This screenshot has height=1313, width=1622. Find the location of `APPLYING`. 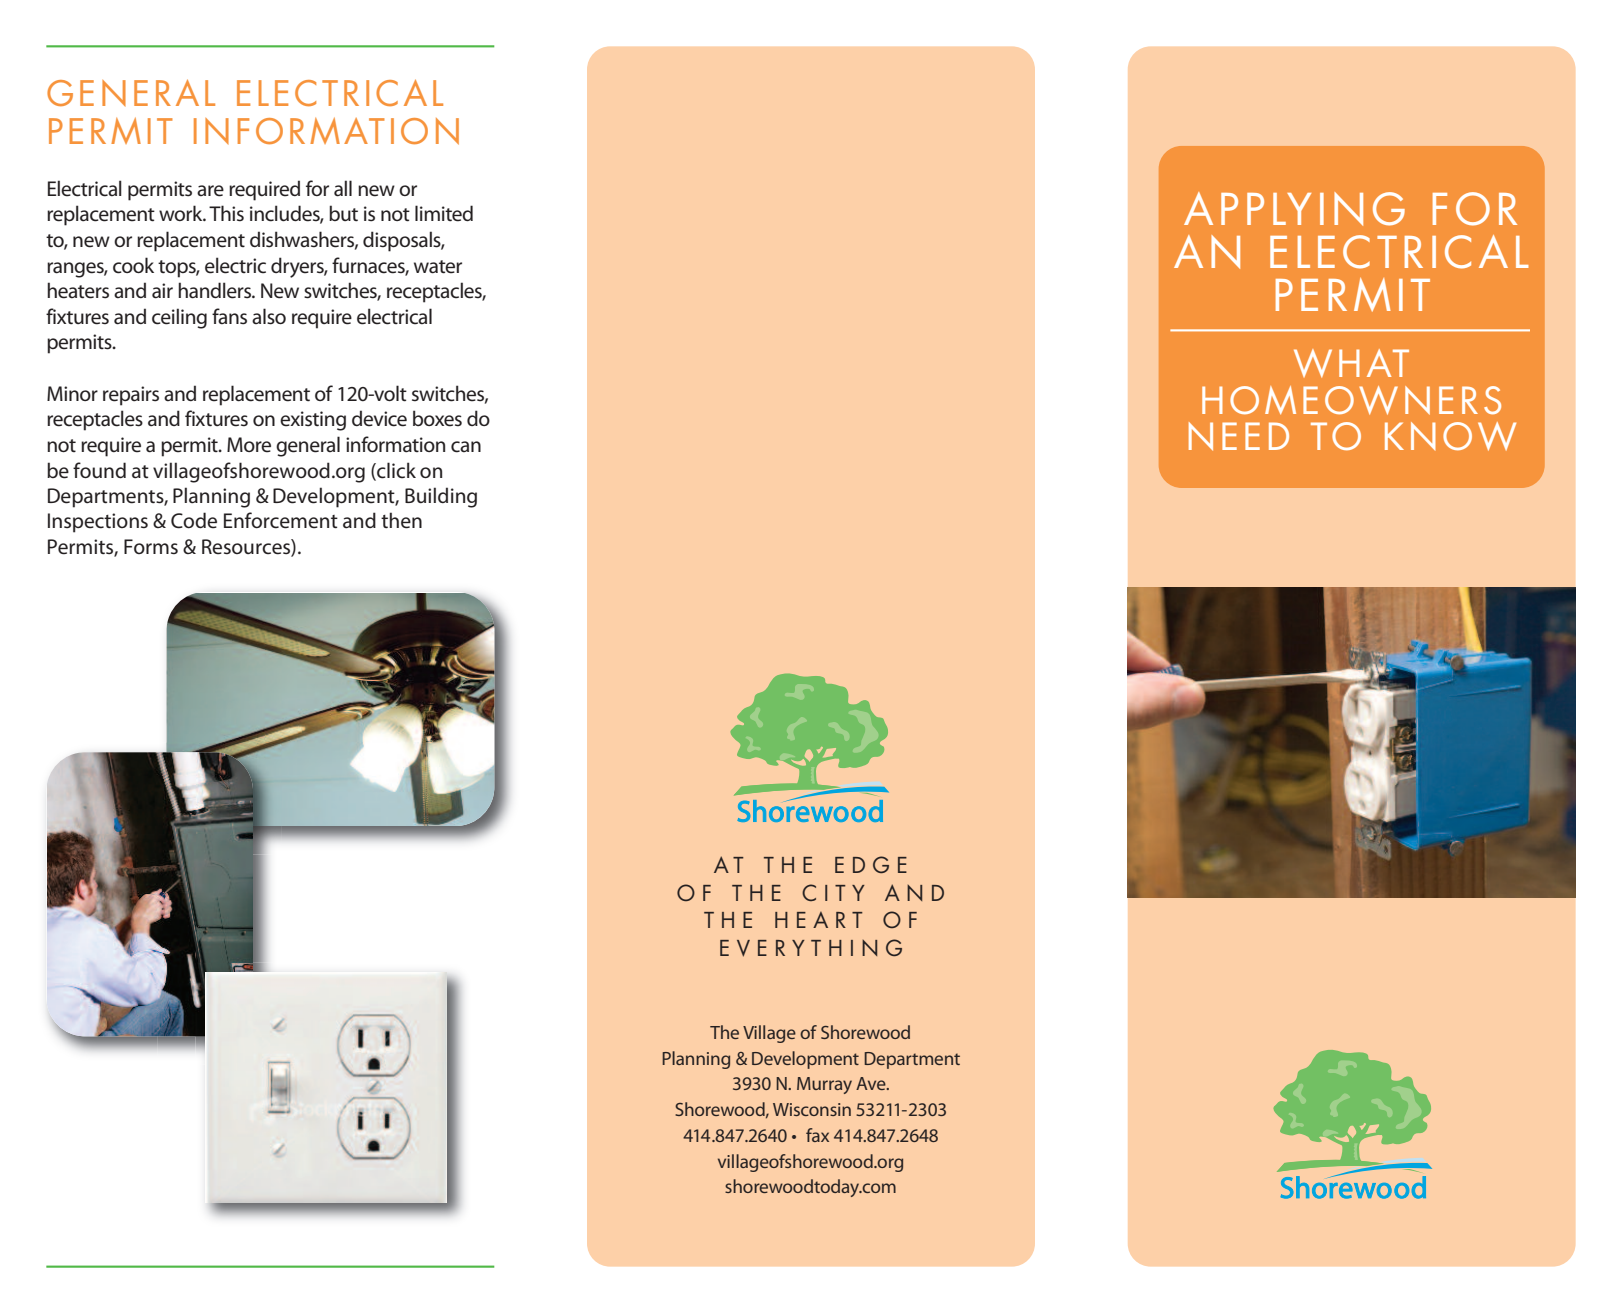

APPLYING is located at coordinates (1294, 209).
